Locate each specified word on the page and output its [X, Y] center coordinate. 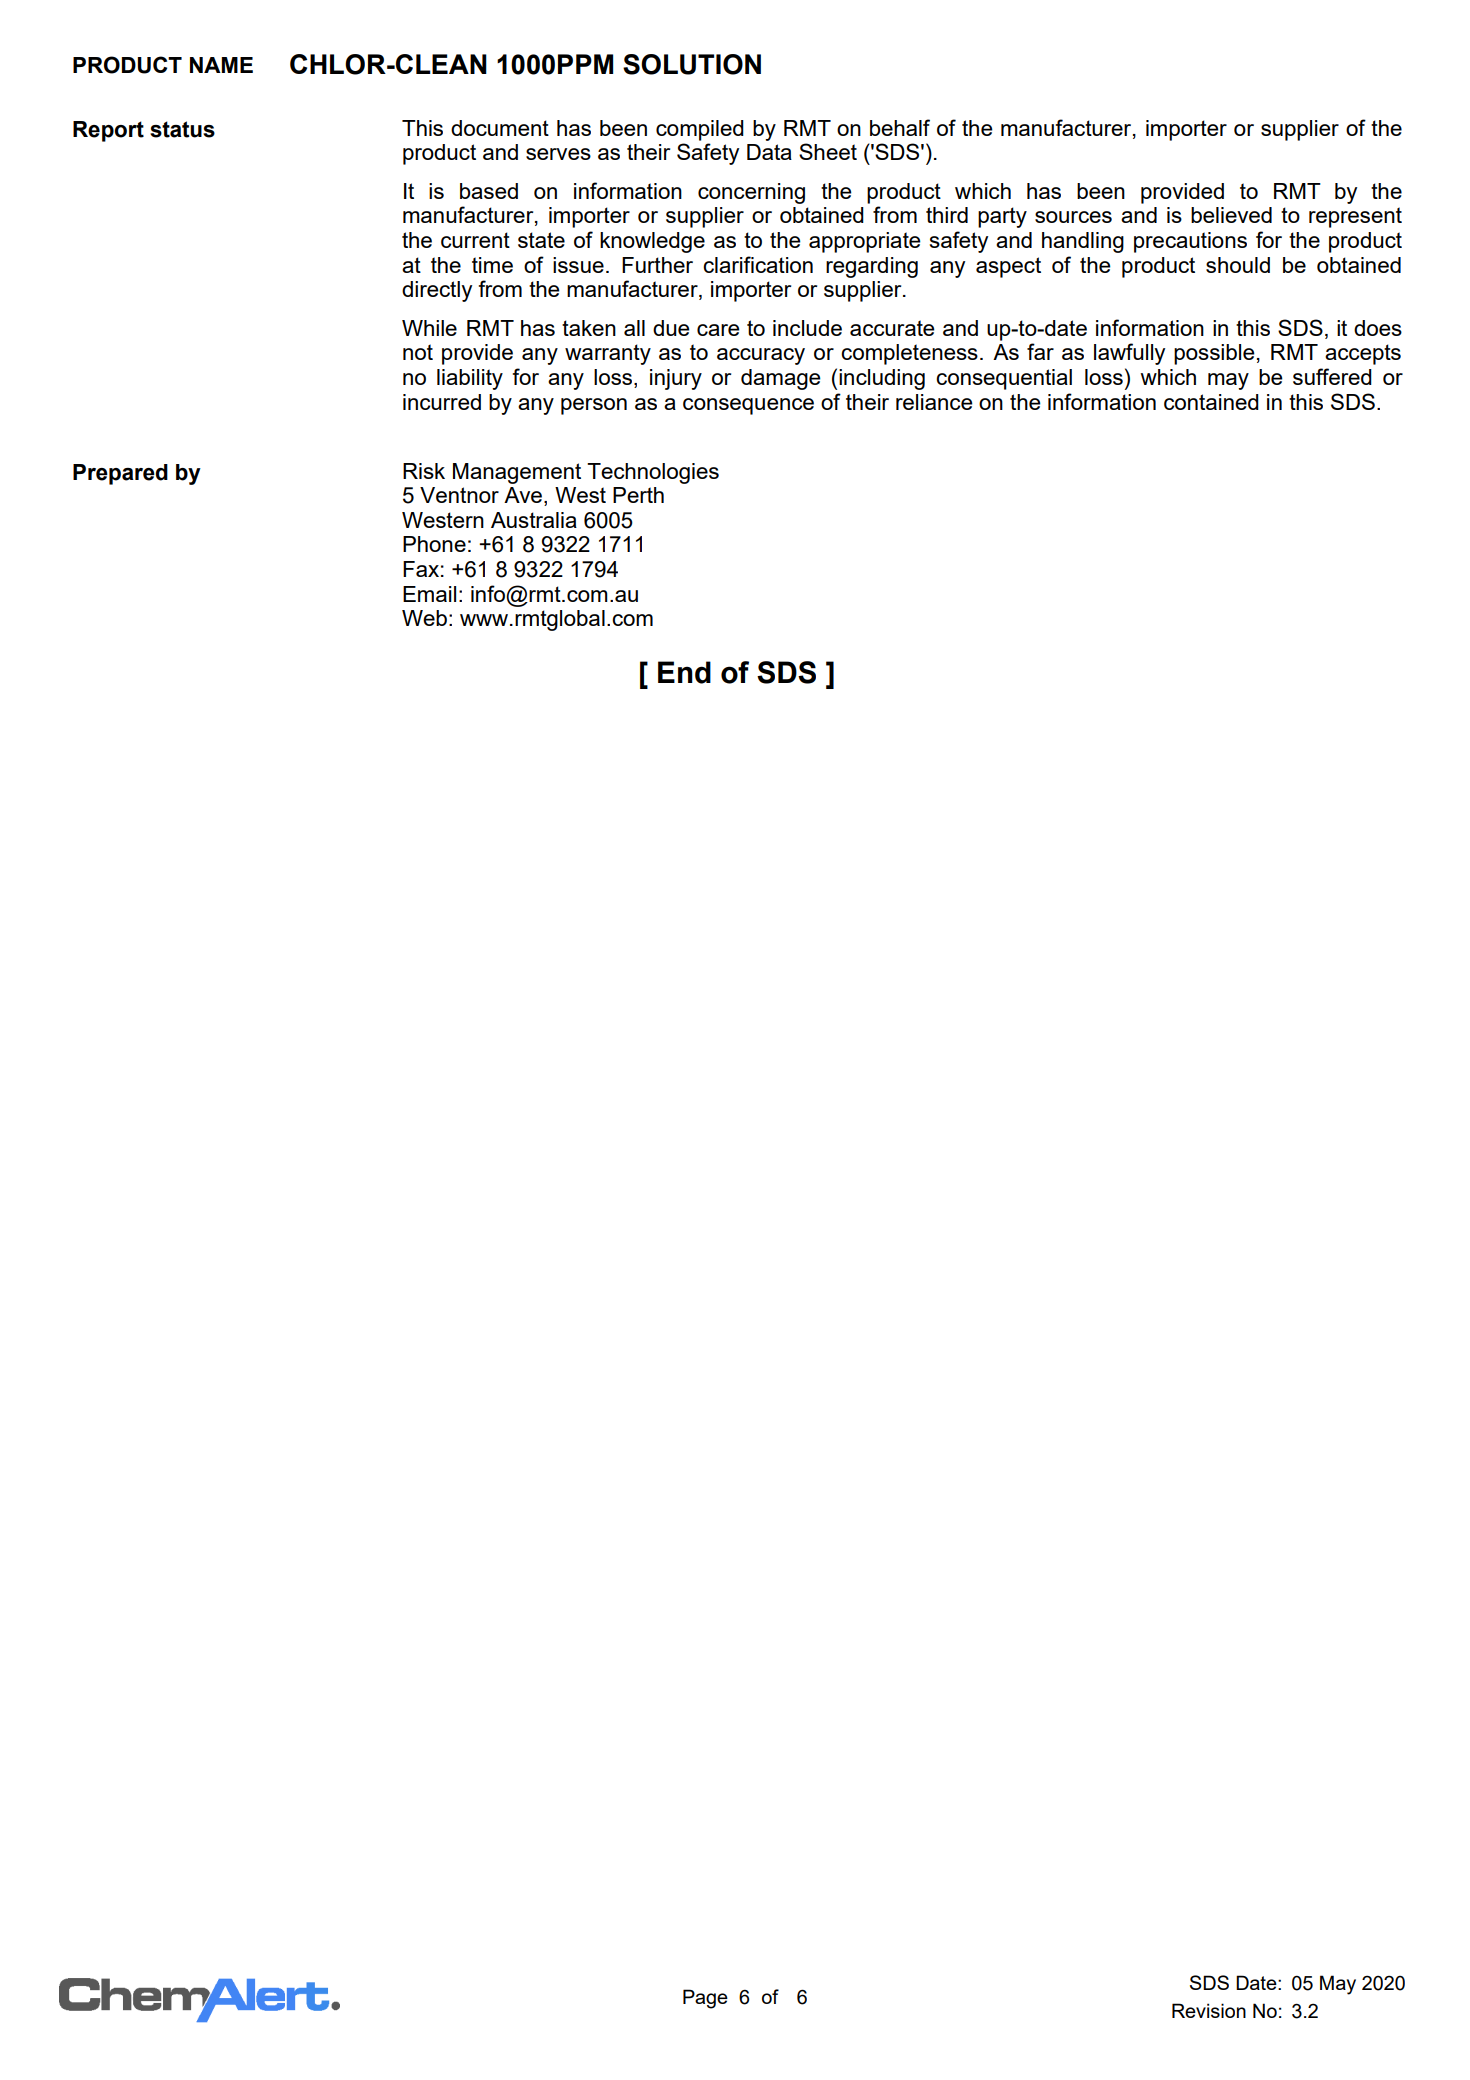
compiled [700, 130]
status [182, 129]
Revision [1209, 2010]
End [684, 672]
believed [1231, 215]
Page [705, 1999]
